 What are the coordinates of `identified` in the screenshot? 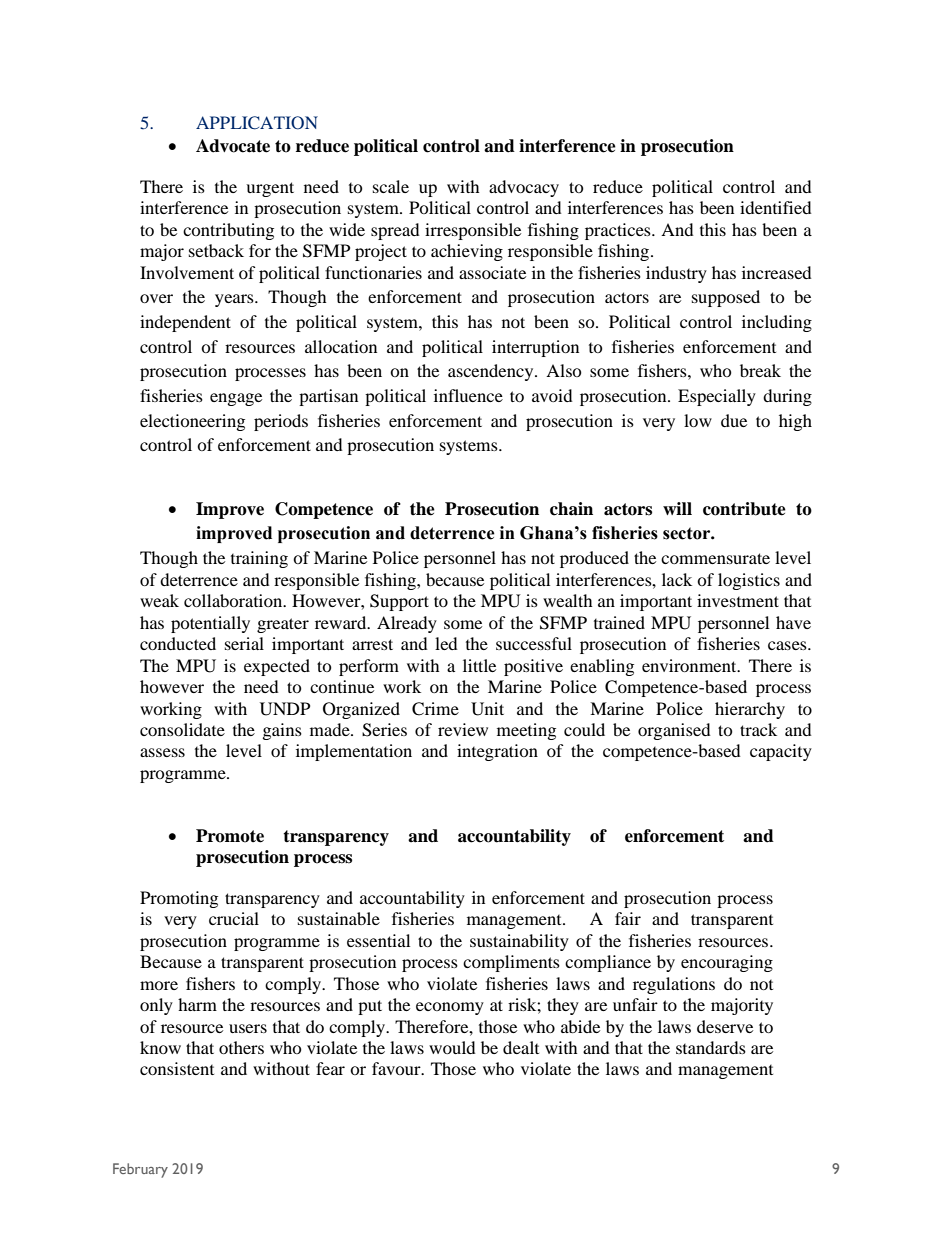 It's located at (776, 207).
